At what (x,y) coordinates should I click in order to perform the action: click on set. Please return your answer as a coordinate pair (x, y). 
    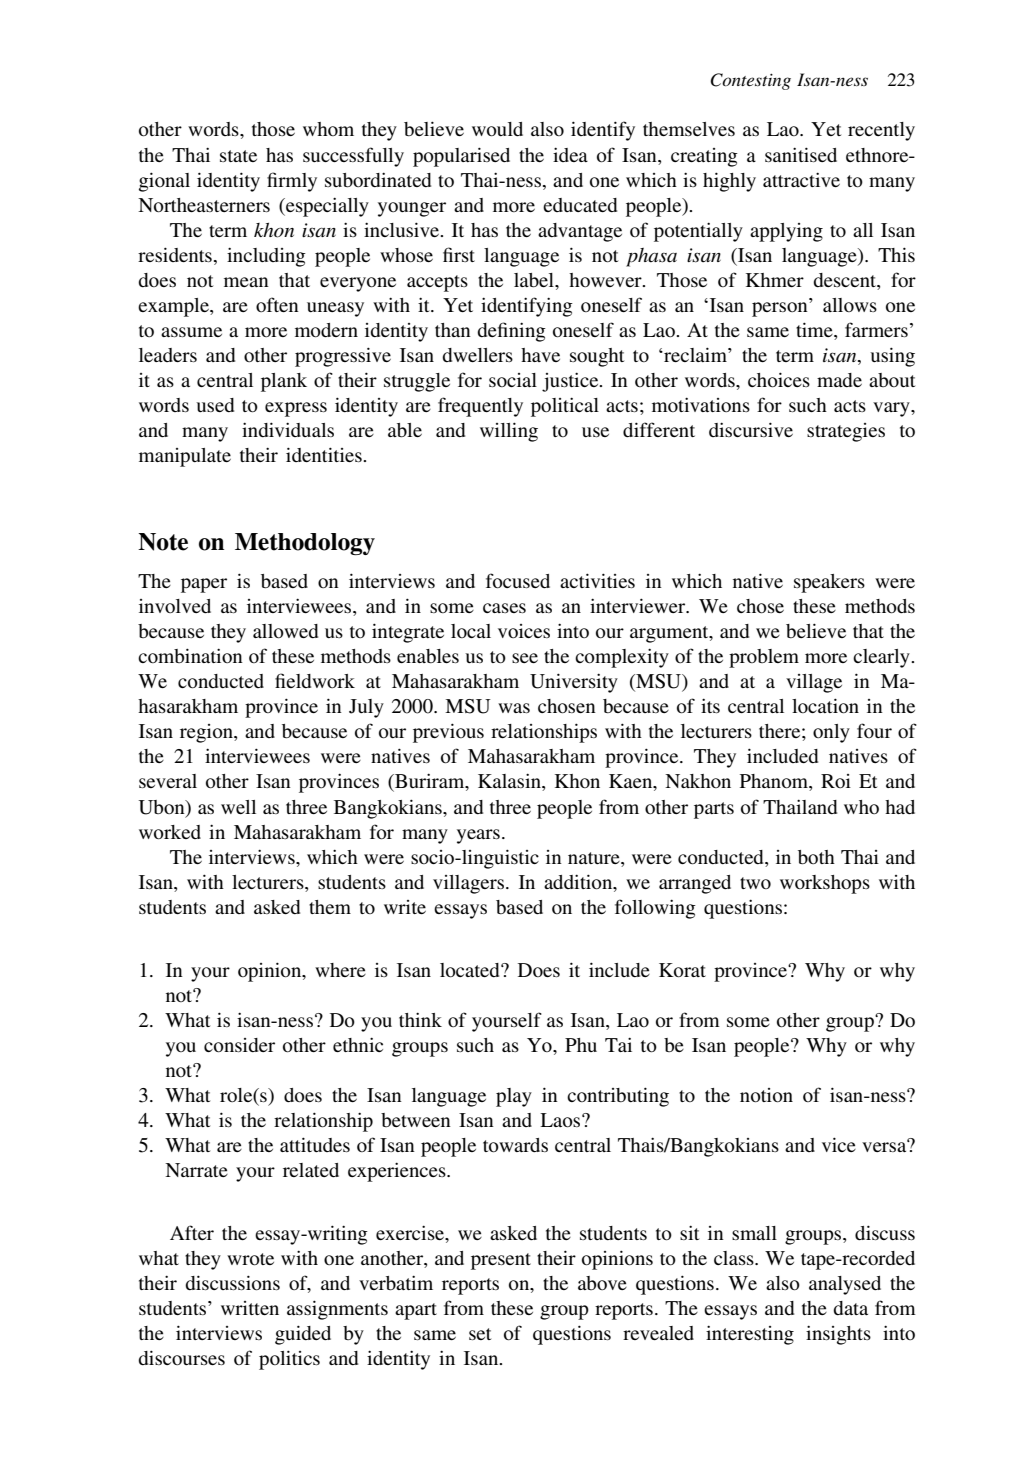
    Looking at the image, I should click on (480, 1334).
